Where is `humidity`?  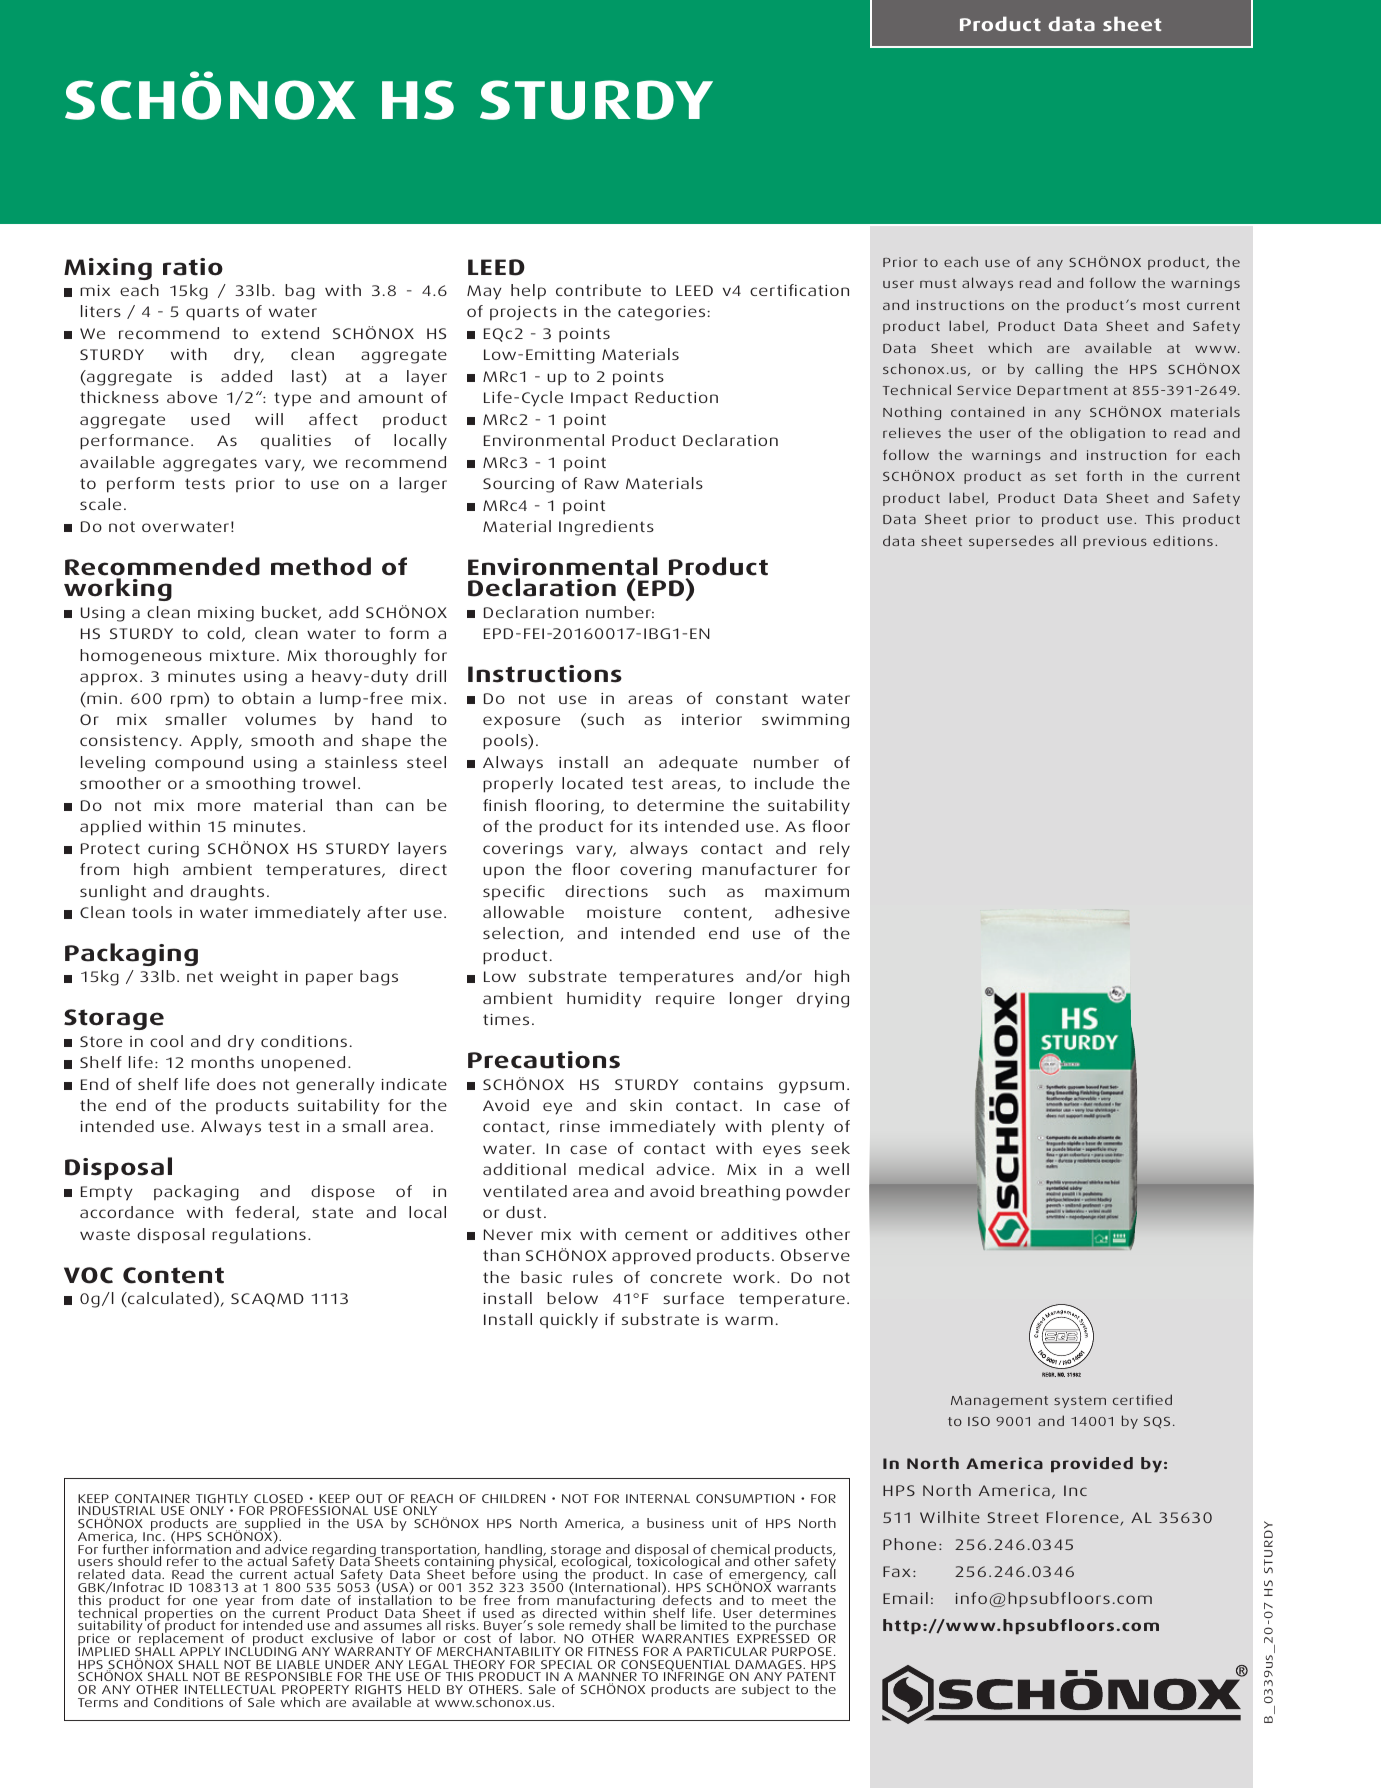
humidity is located at coordinates (604, 1000).
